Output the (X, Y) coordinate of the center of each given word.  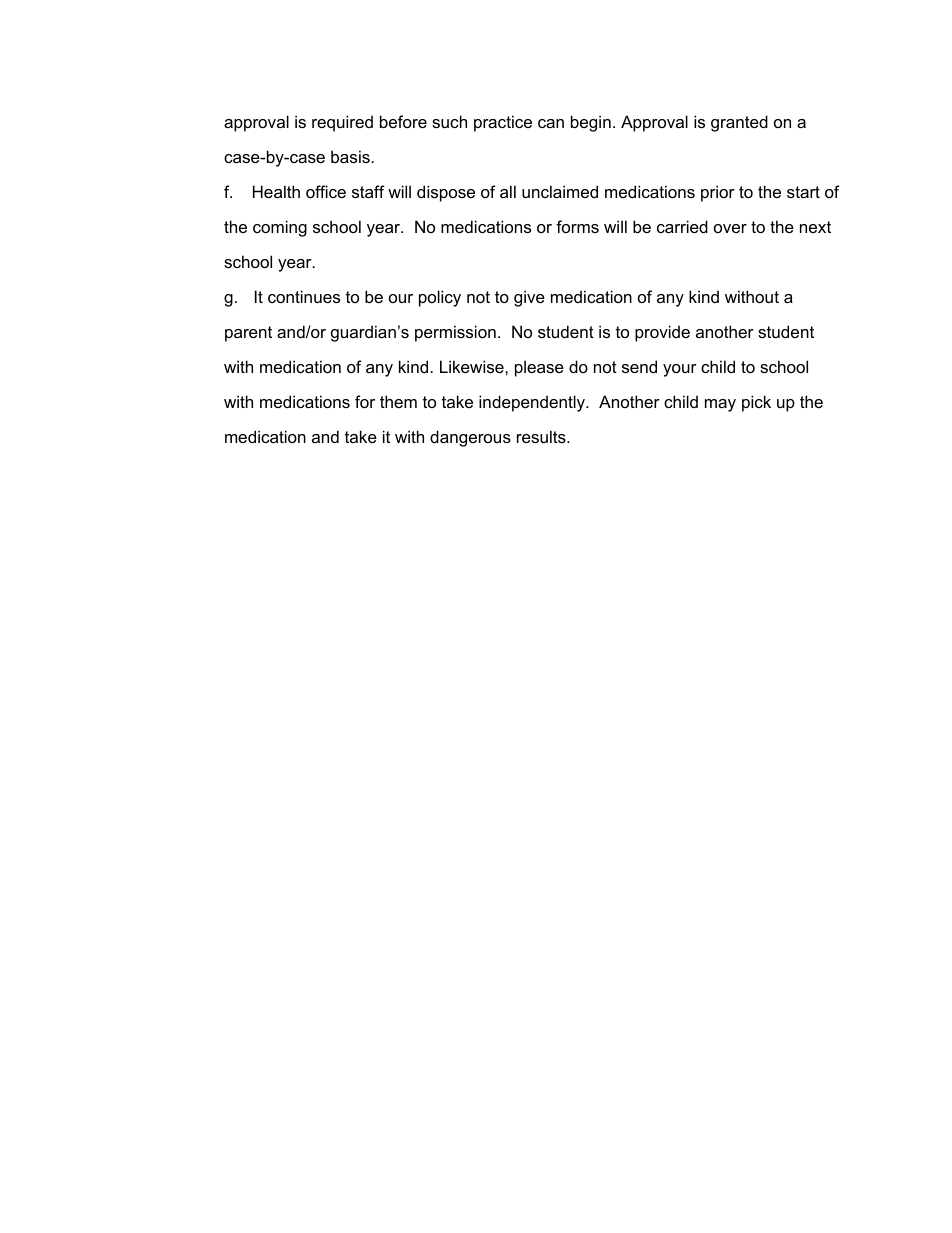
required (342, 123)
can (551, 123)
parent (248, 334)
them (398, 401)
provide (662, 333)
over (730, 228)
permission (455, 333)
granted (739, 123)
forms (577, 226)
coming (280, 228)
